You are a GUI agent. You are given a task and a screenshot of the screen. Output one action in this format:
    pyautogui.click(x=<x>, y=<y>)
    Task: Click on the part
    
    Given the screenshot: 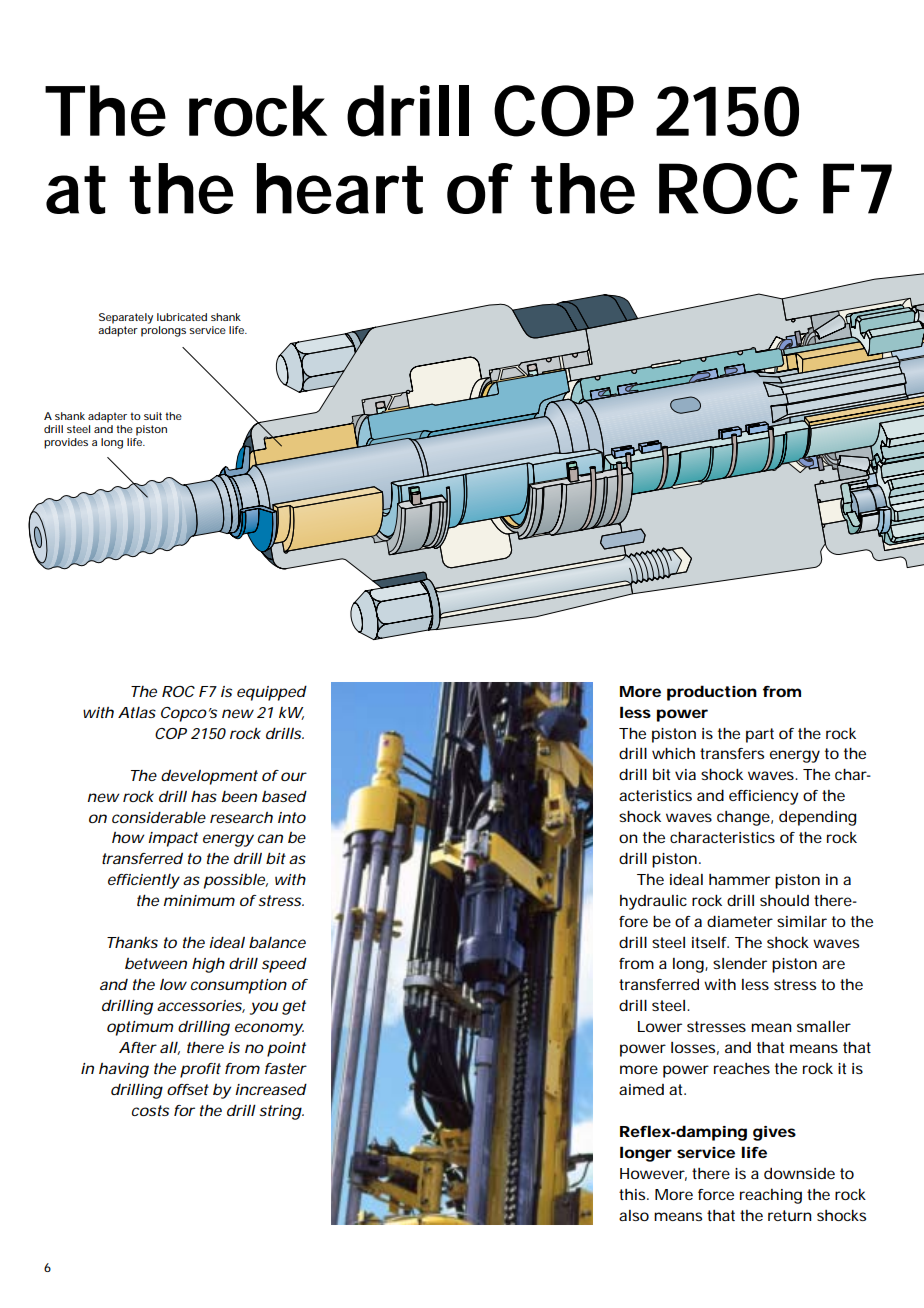 What is the action you would take?
    pyautogui.click(x=760, y=735)
